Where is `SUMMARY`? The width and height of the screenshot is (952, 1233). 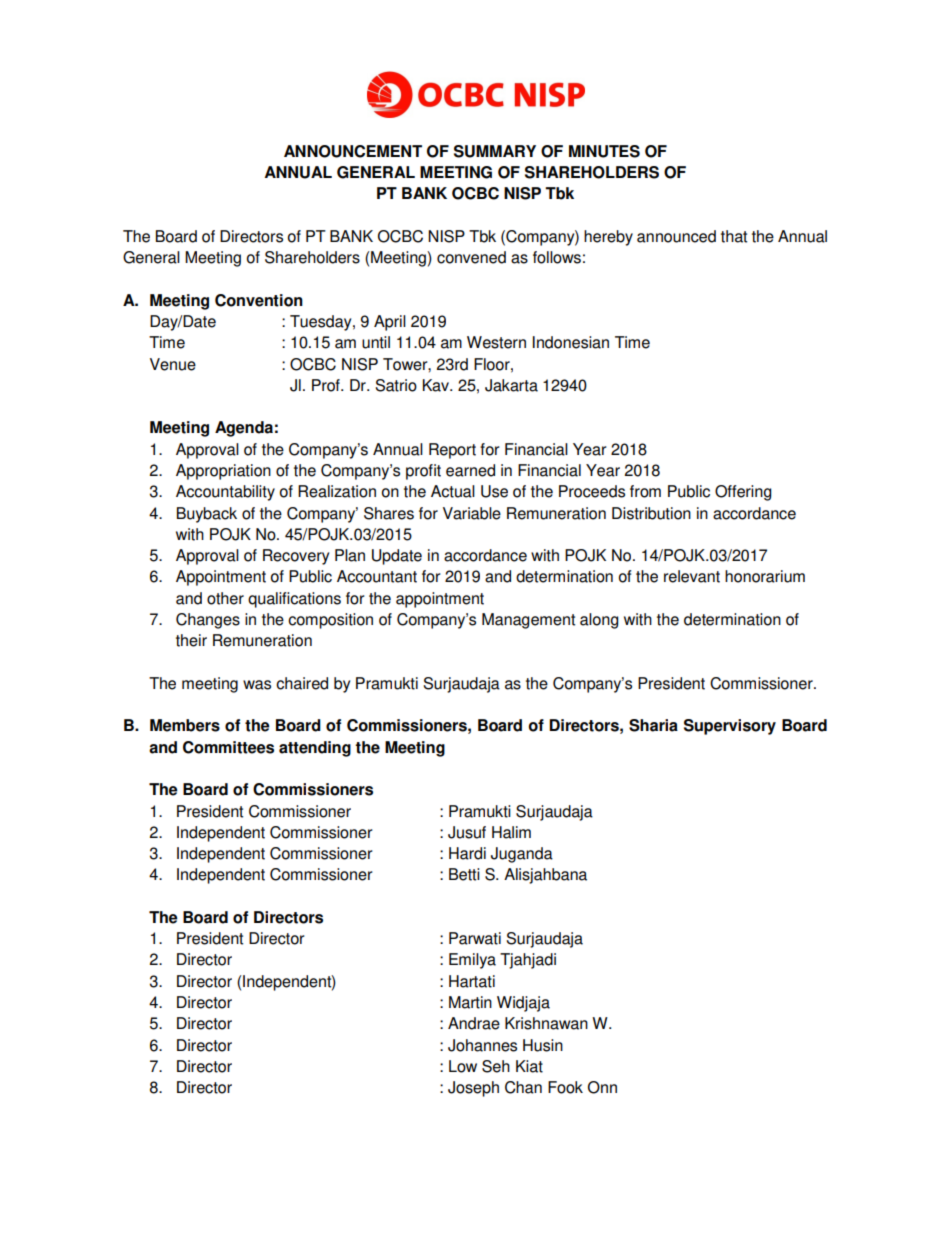
SUMMARY is located at coordinates (495, 151).
